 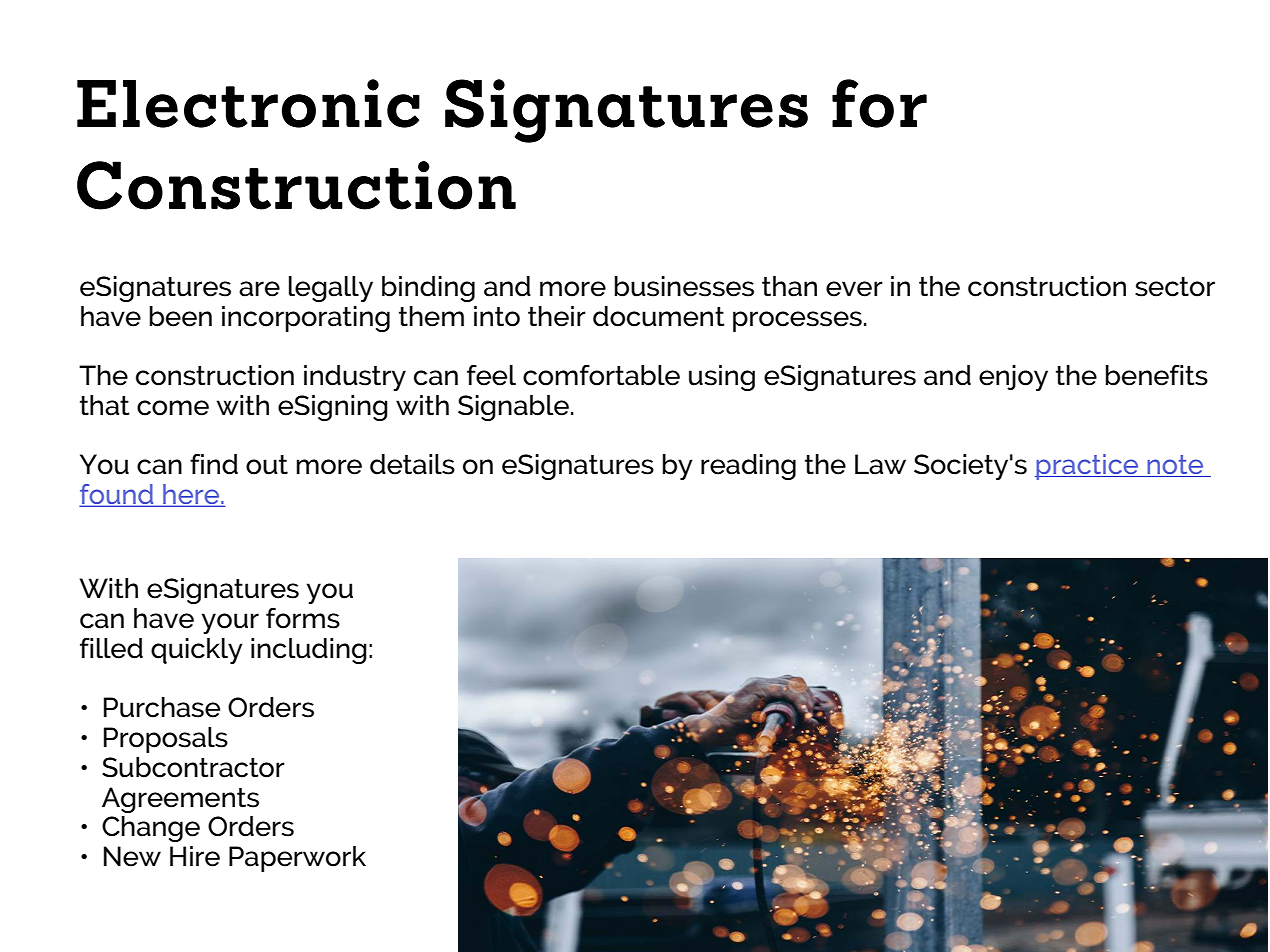 I want to click on practice, so click(x=1088, y=467).
